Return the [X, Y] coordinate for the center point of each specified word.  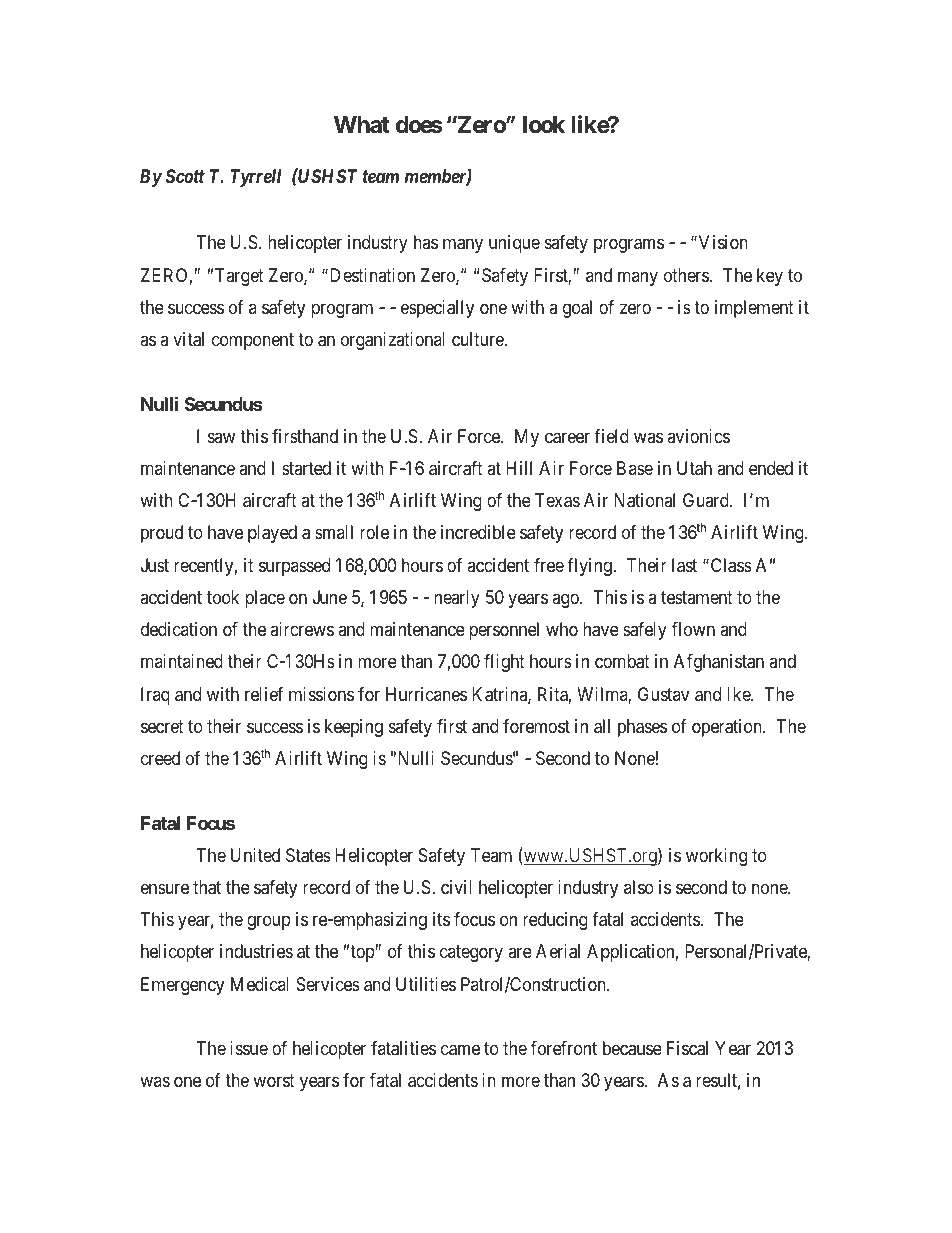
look [544, 125]
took [223, 597]
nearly [457, 599]
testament [697, 597]
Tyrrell [255, 178]
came [460, 1050]
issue [249, 1048]
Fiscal [687, 1048]
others [686, 275]
